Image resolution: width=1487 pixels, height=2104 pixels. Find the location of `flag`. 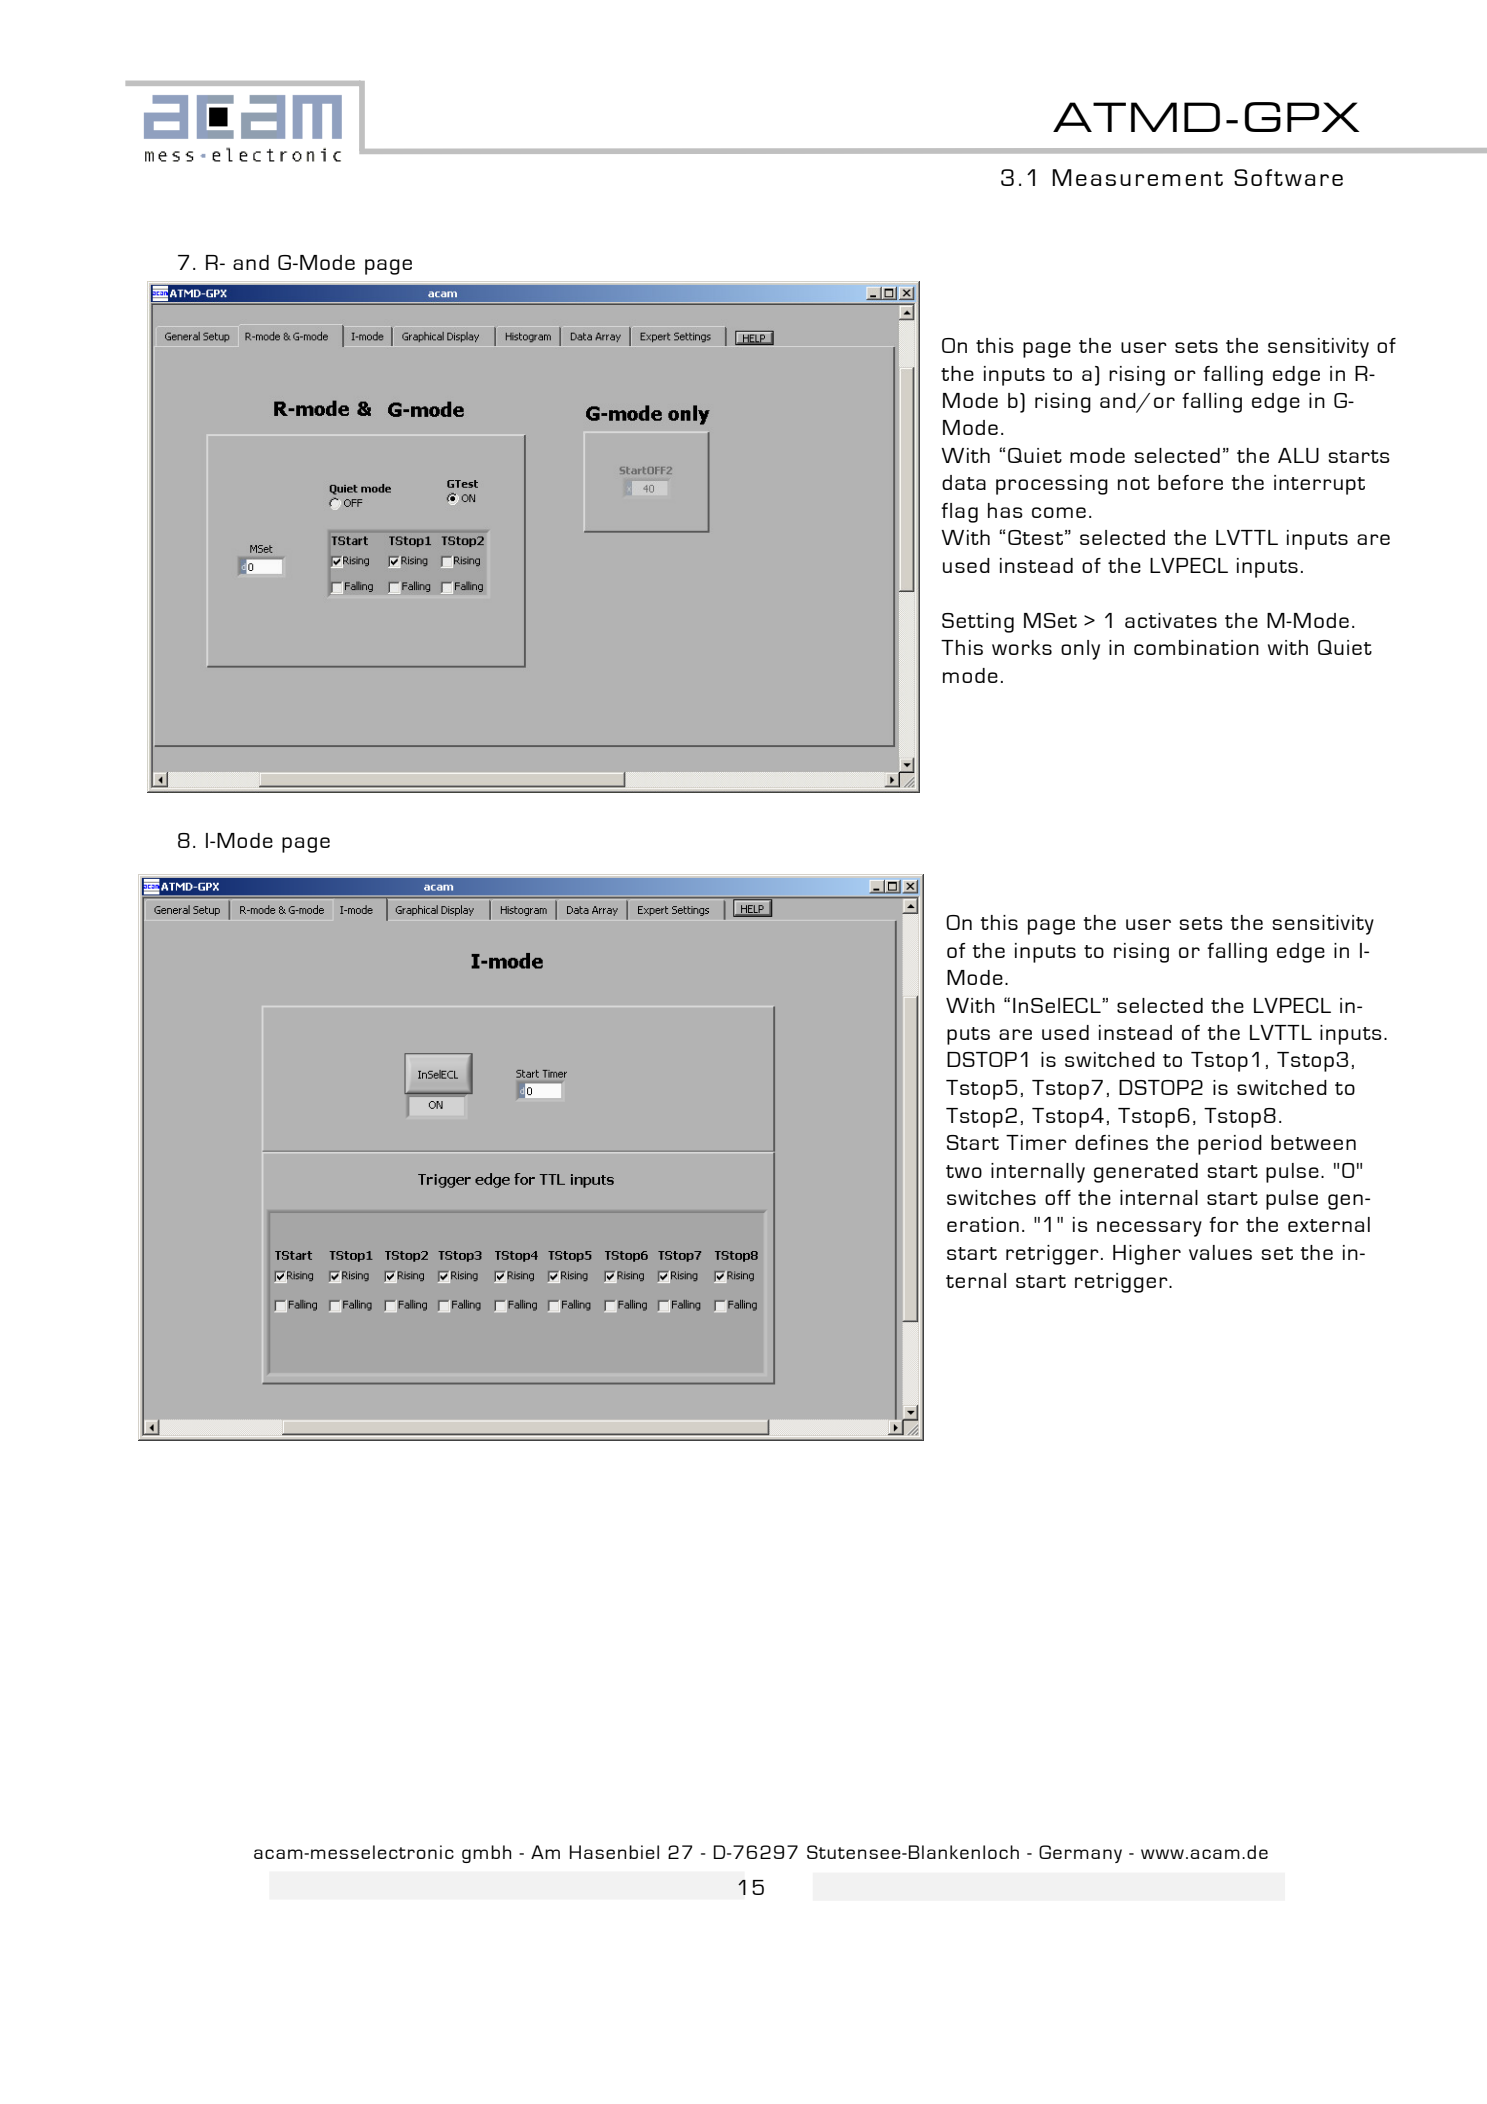

flag is located at coordinates (959, 513).
